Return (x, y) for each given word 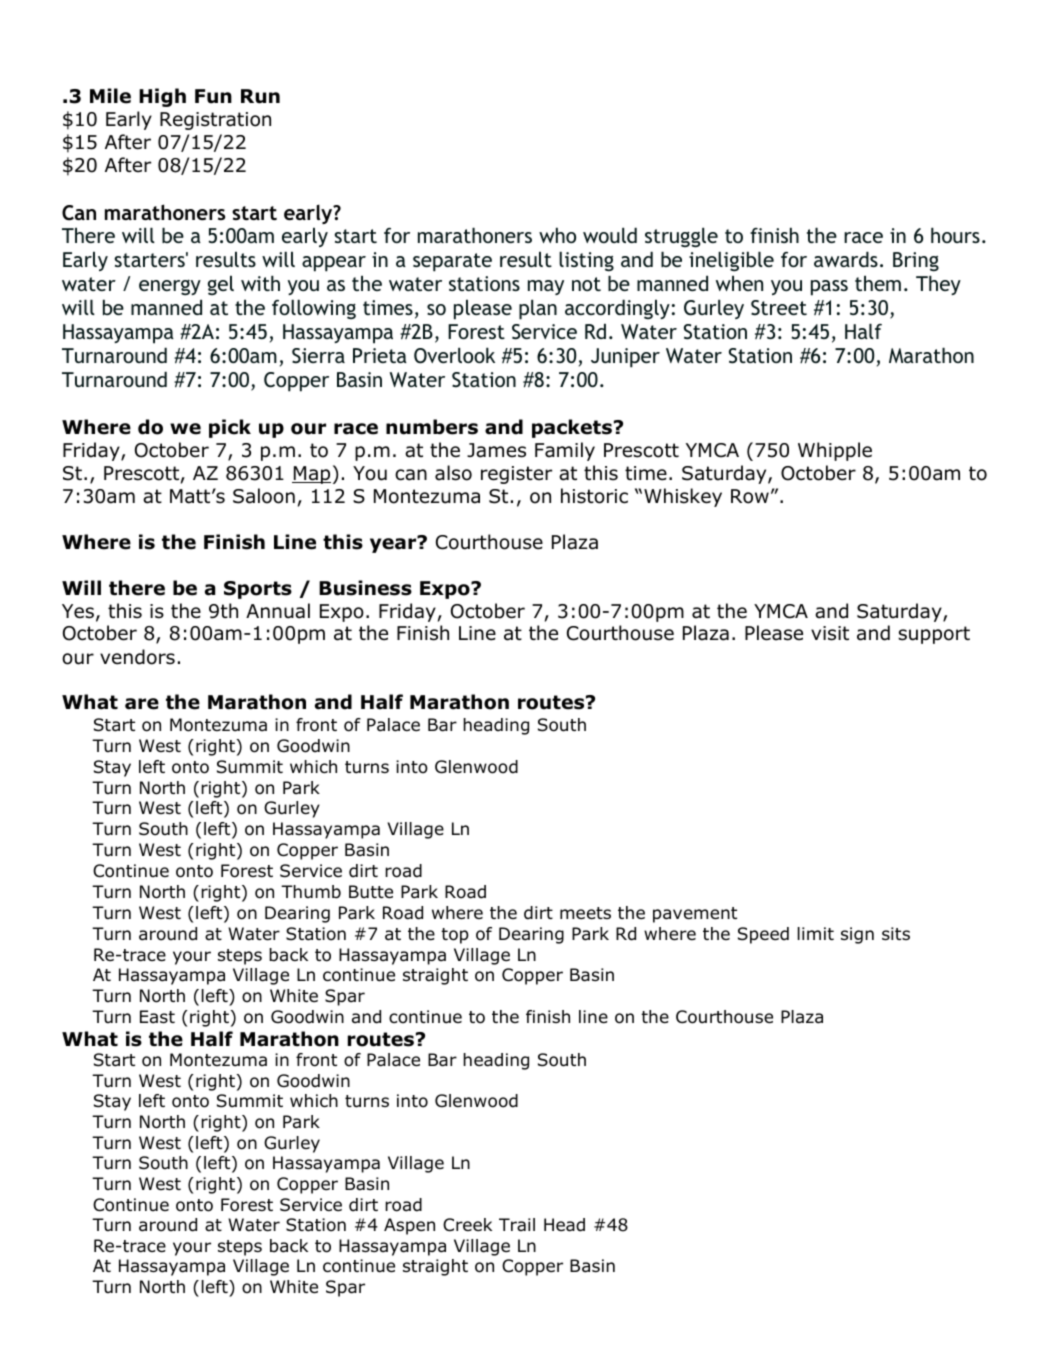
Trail (517, 1225)
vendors (137, 657)
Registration (215, 121)
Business (365, 588)
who (557, 235)
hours (955, 235)
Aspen (409, 1226)
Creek (467, 1225)
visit (830, 633)
